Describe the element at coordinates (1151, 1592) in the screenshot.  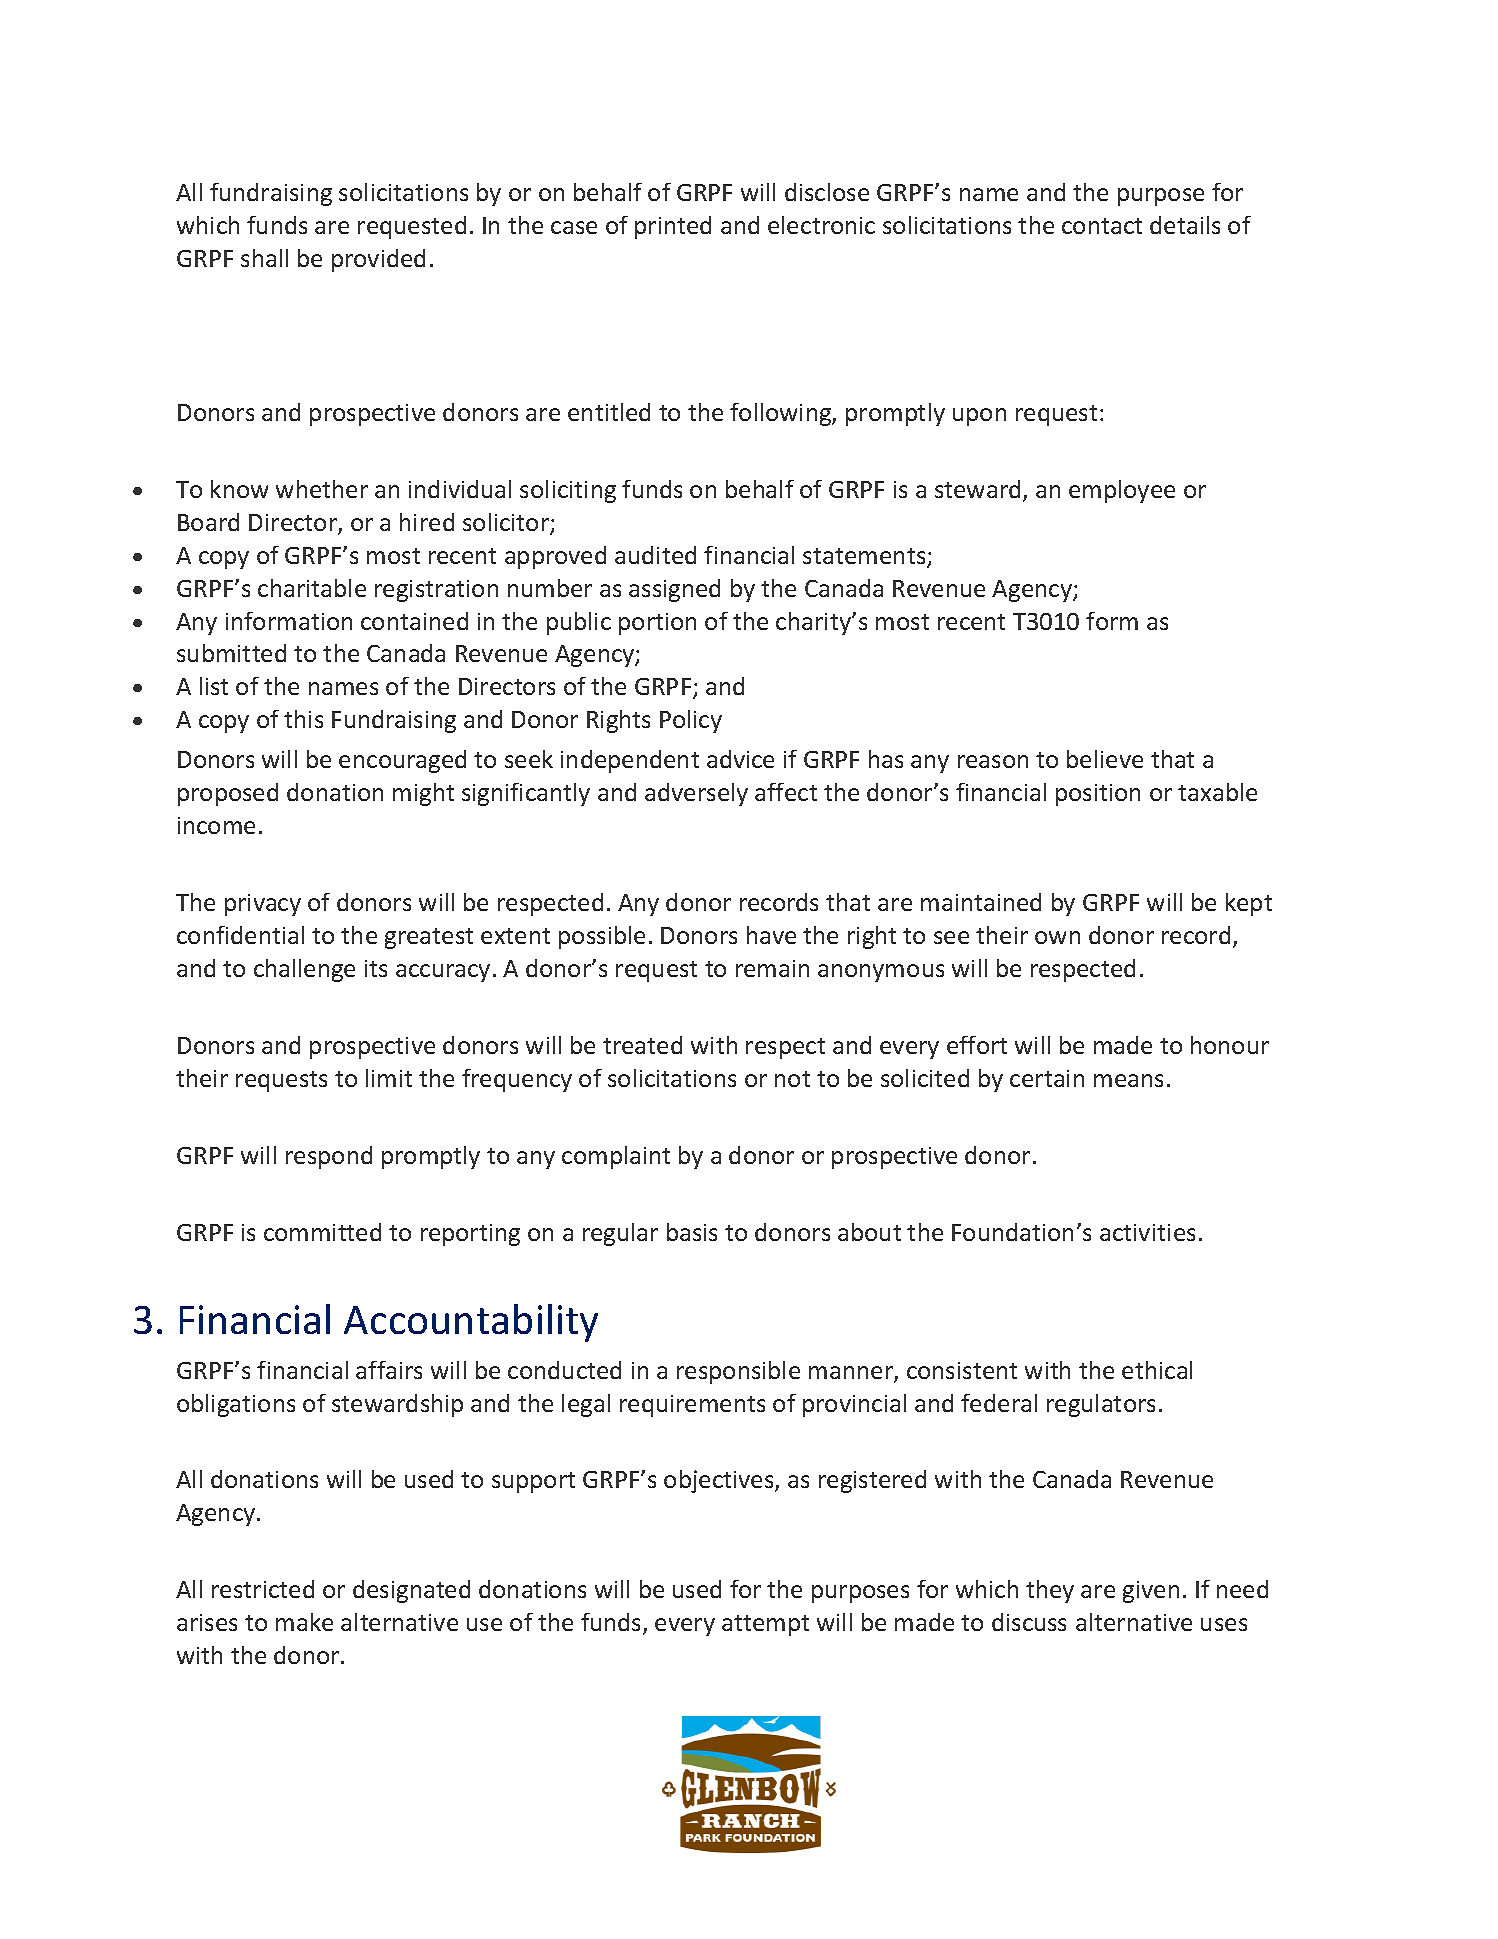
I see `given` at that location.
